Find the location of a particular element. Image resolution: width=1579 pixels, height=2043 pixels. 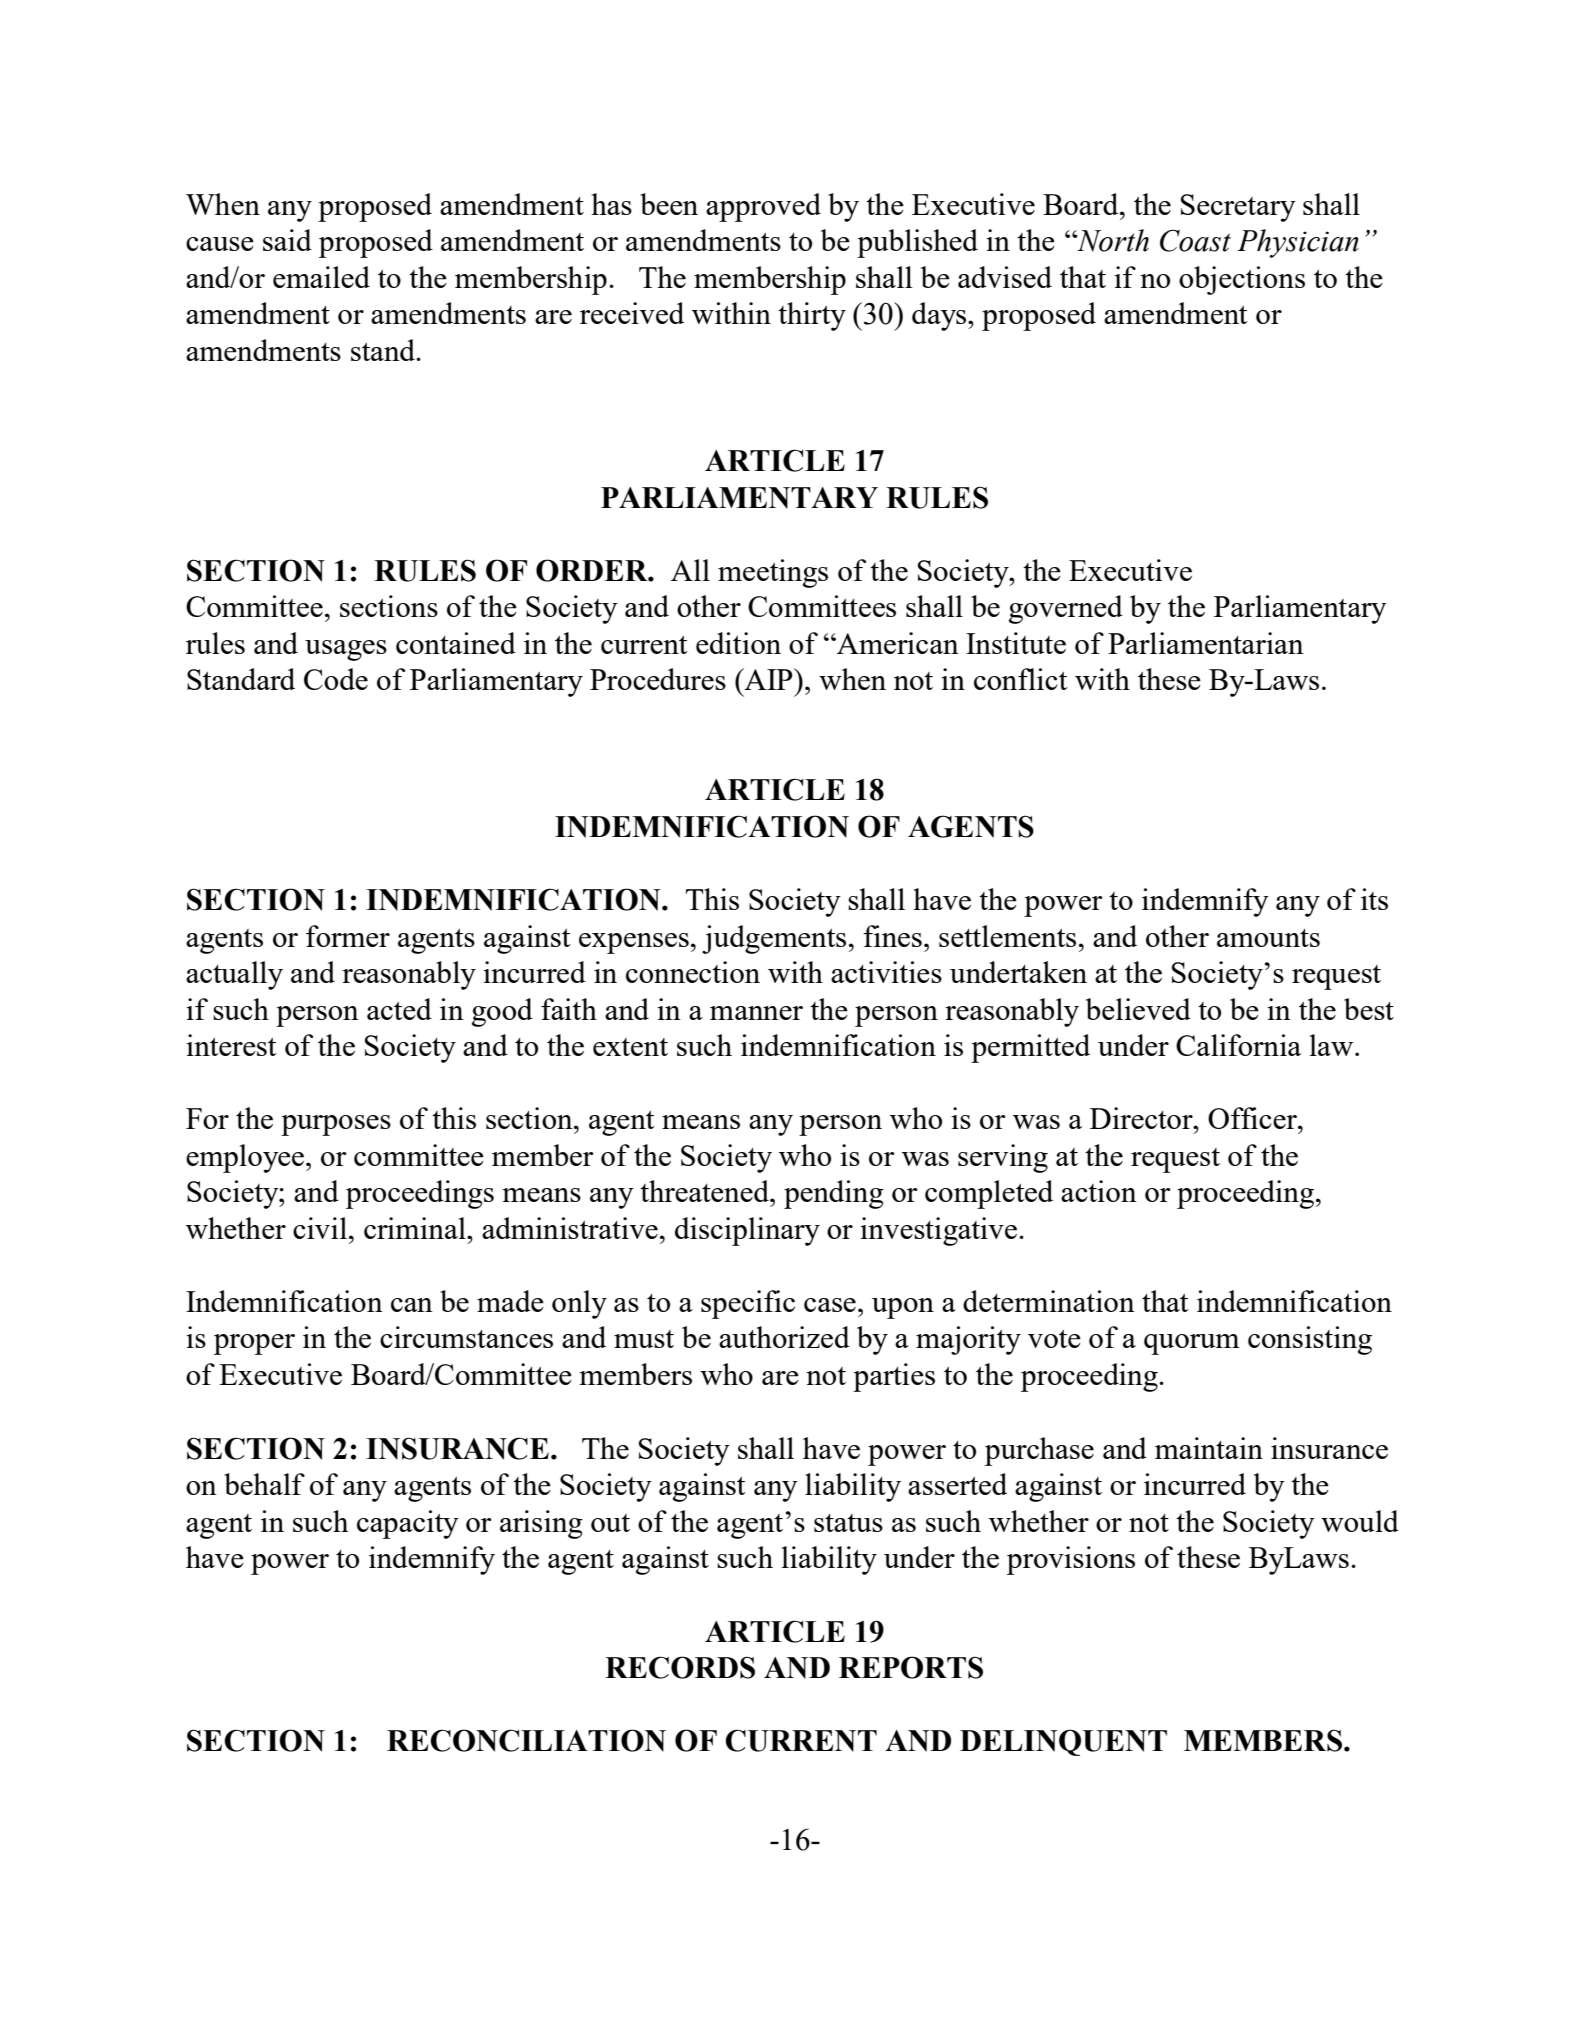

RECONCILIATION is located at coordinates (526, 1740).
